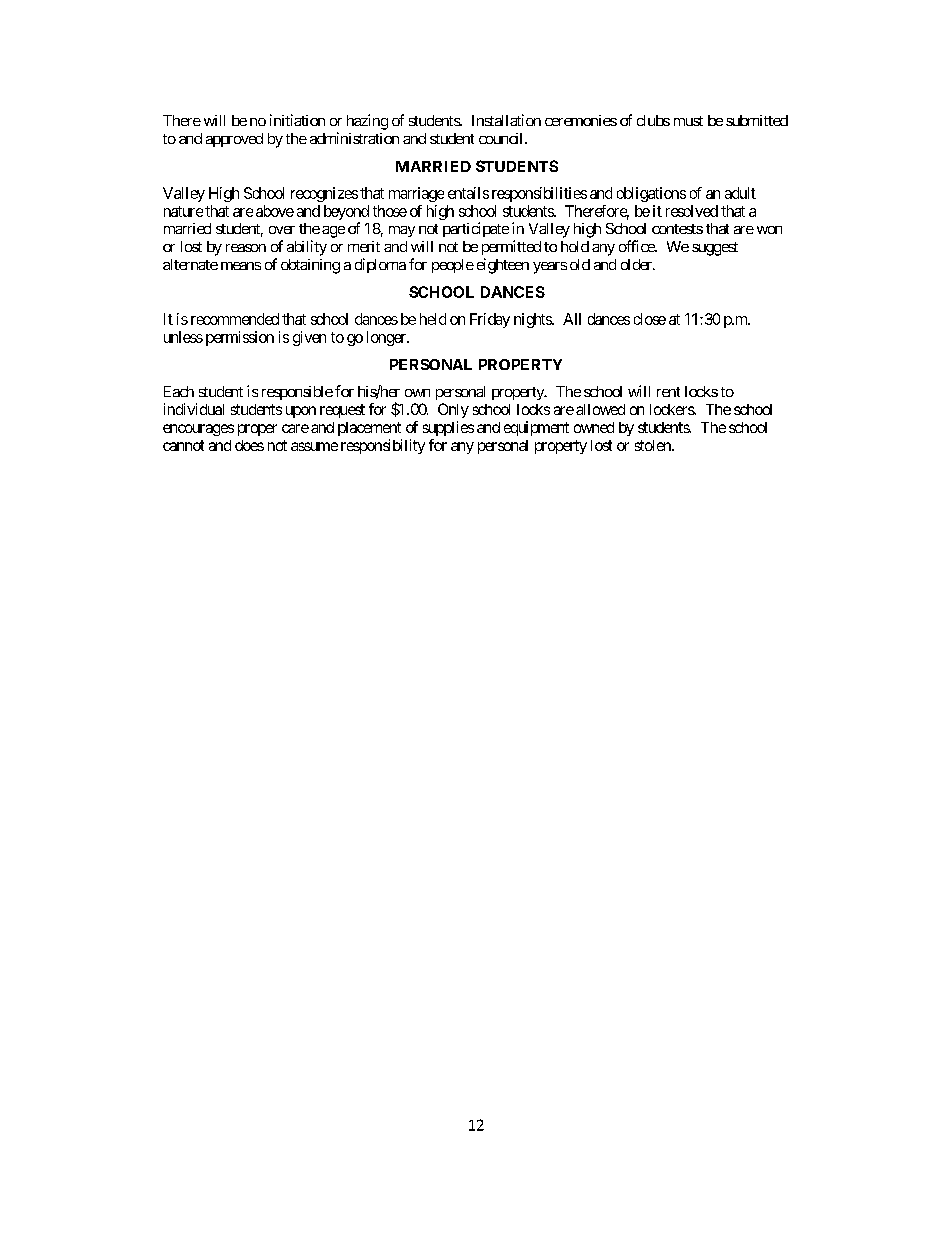 This screenshot has width=952, height=1233. What do you see at coordinates (234, 140) in the screenshot?
I see `approved` at bounding box center [234, 140].
